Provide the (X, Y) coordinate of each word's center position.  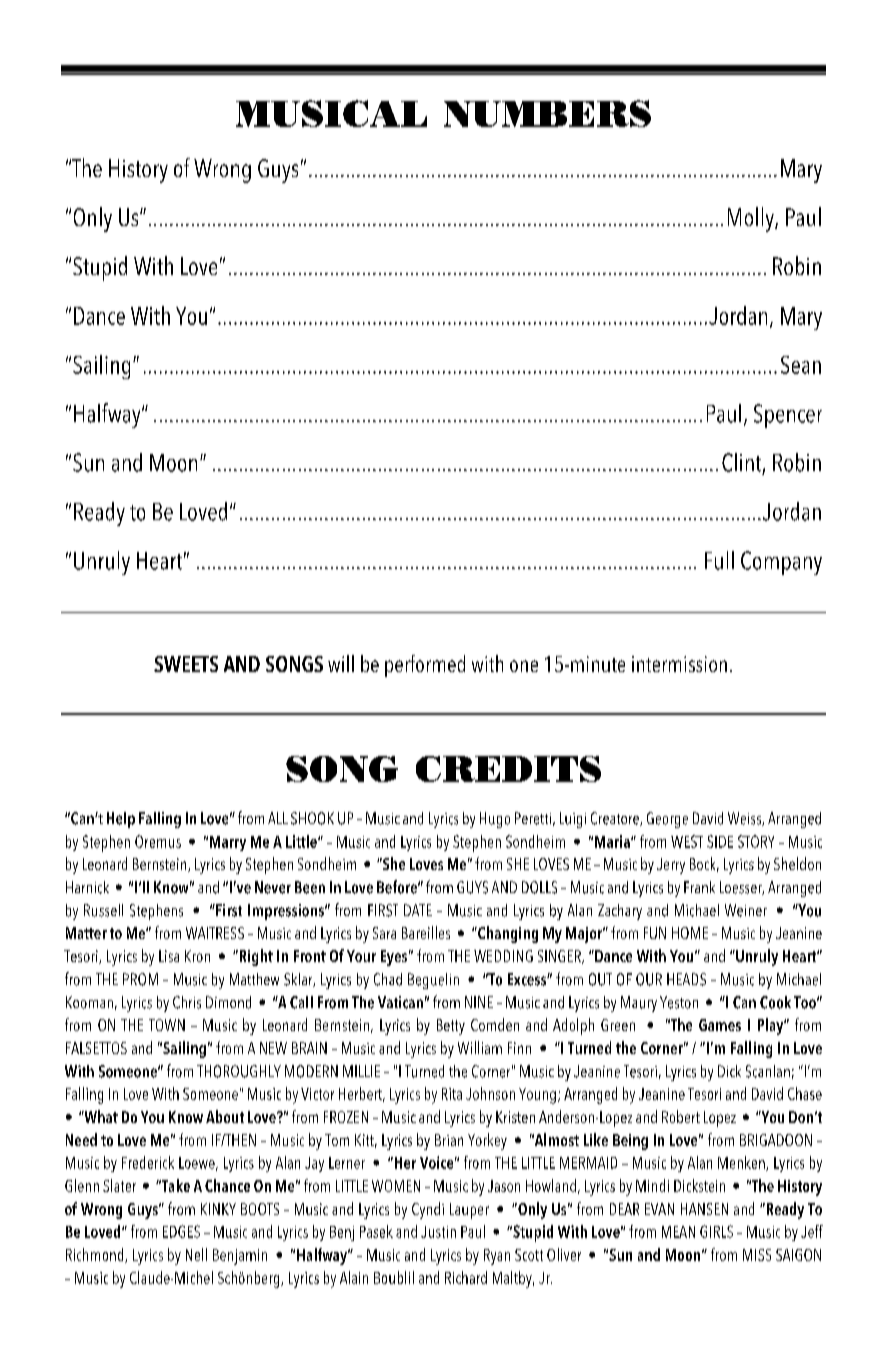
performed (425, 666)
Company (781, 563)
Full (719, 560)
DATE (418, 910)
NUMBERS (547, 113)
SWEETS (186, 664)
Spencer (788, 416)
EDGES (181, 1231)
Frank (699, 887)
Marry (228, 843)
